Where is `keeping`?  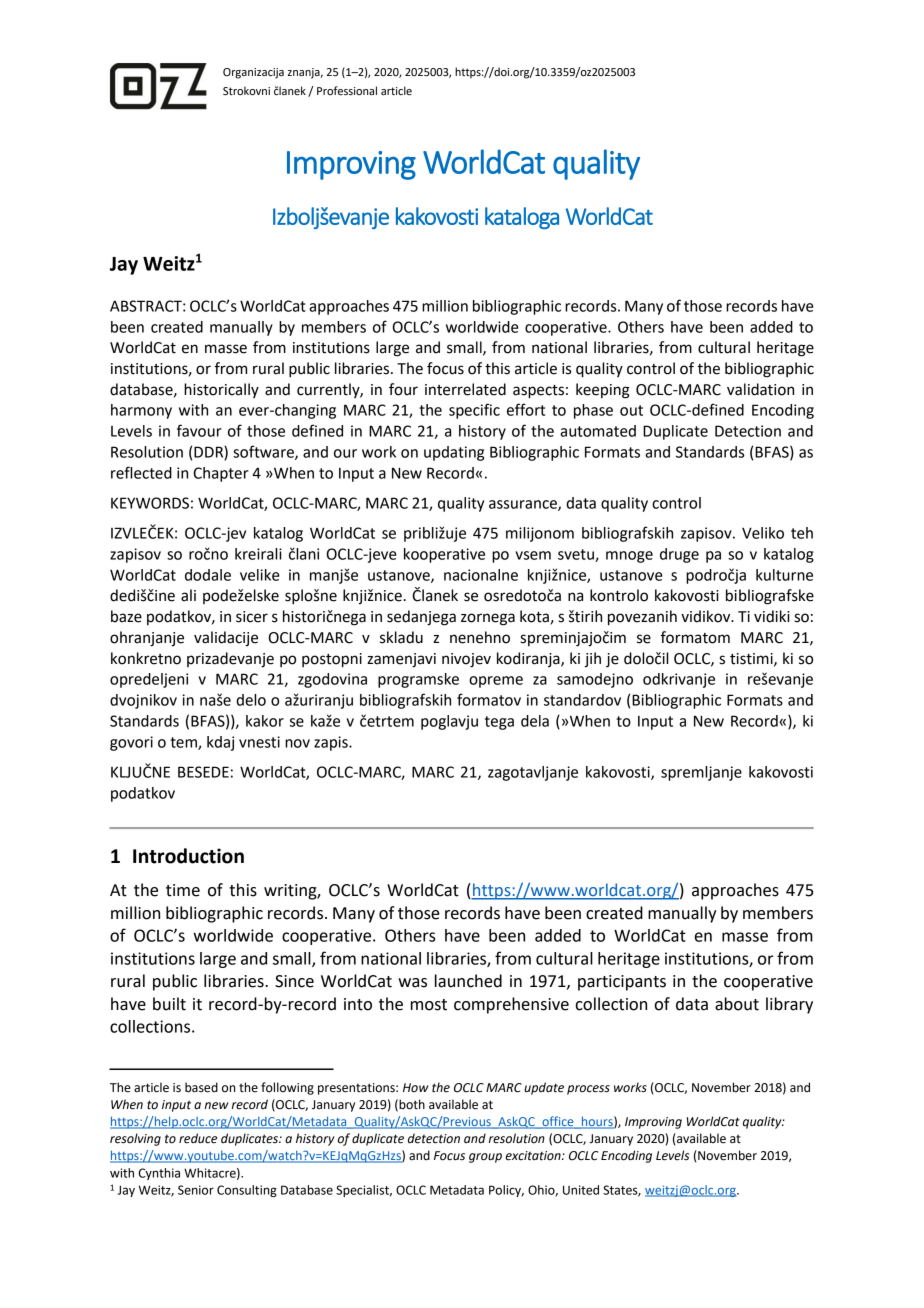
keeping is located at coordinates (603, 391).
